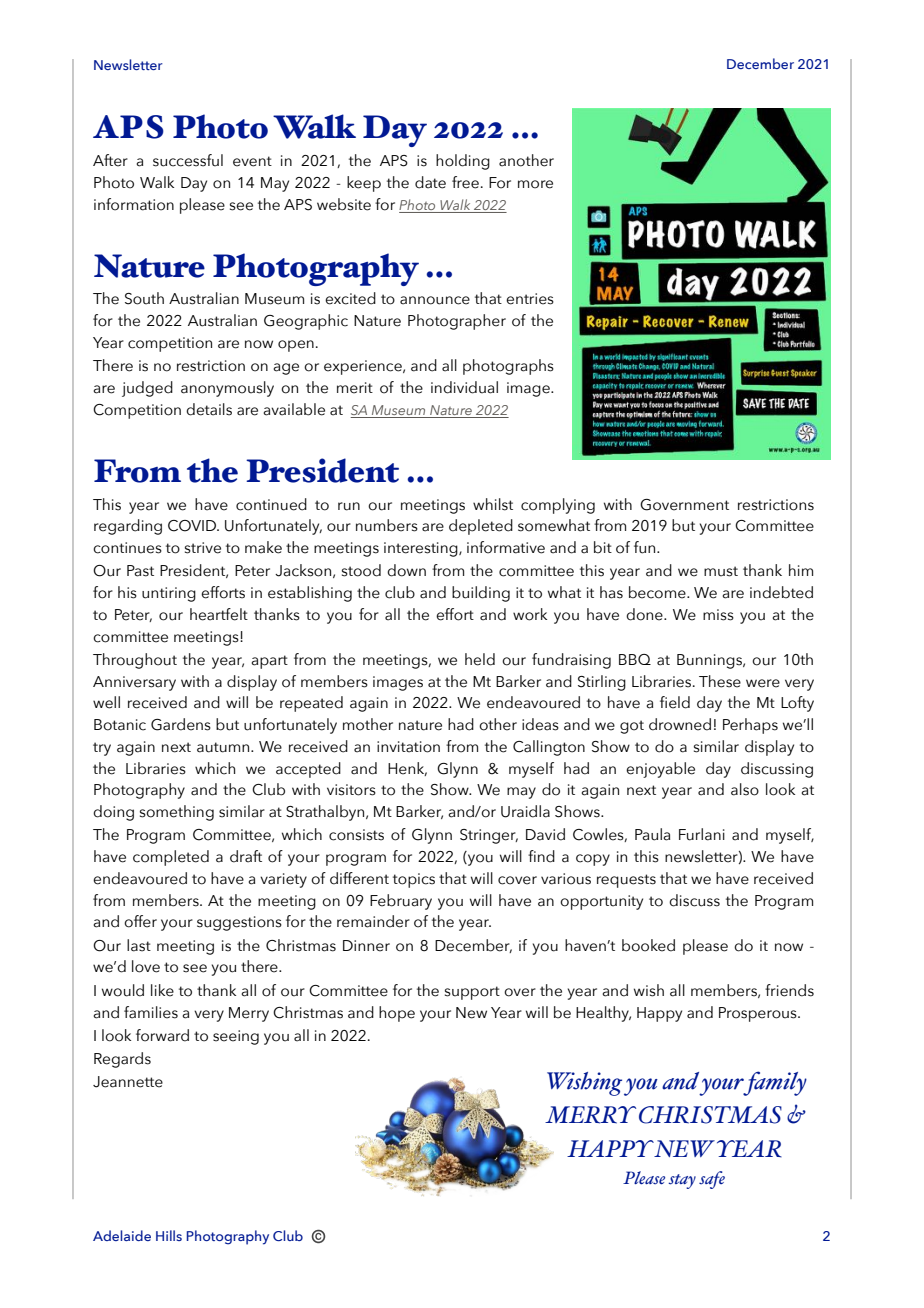  What do you see at coordinates (712, 1180) in the screenshot?
I see `safe` at bounding box center [712, 1180].
